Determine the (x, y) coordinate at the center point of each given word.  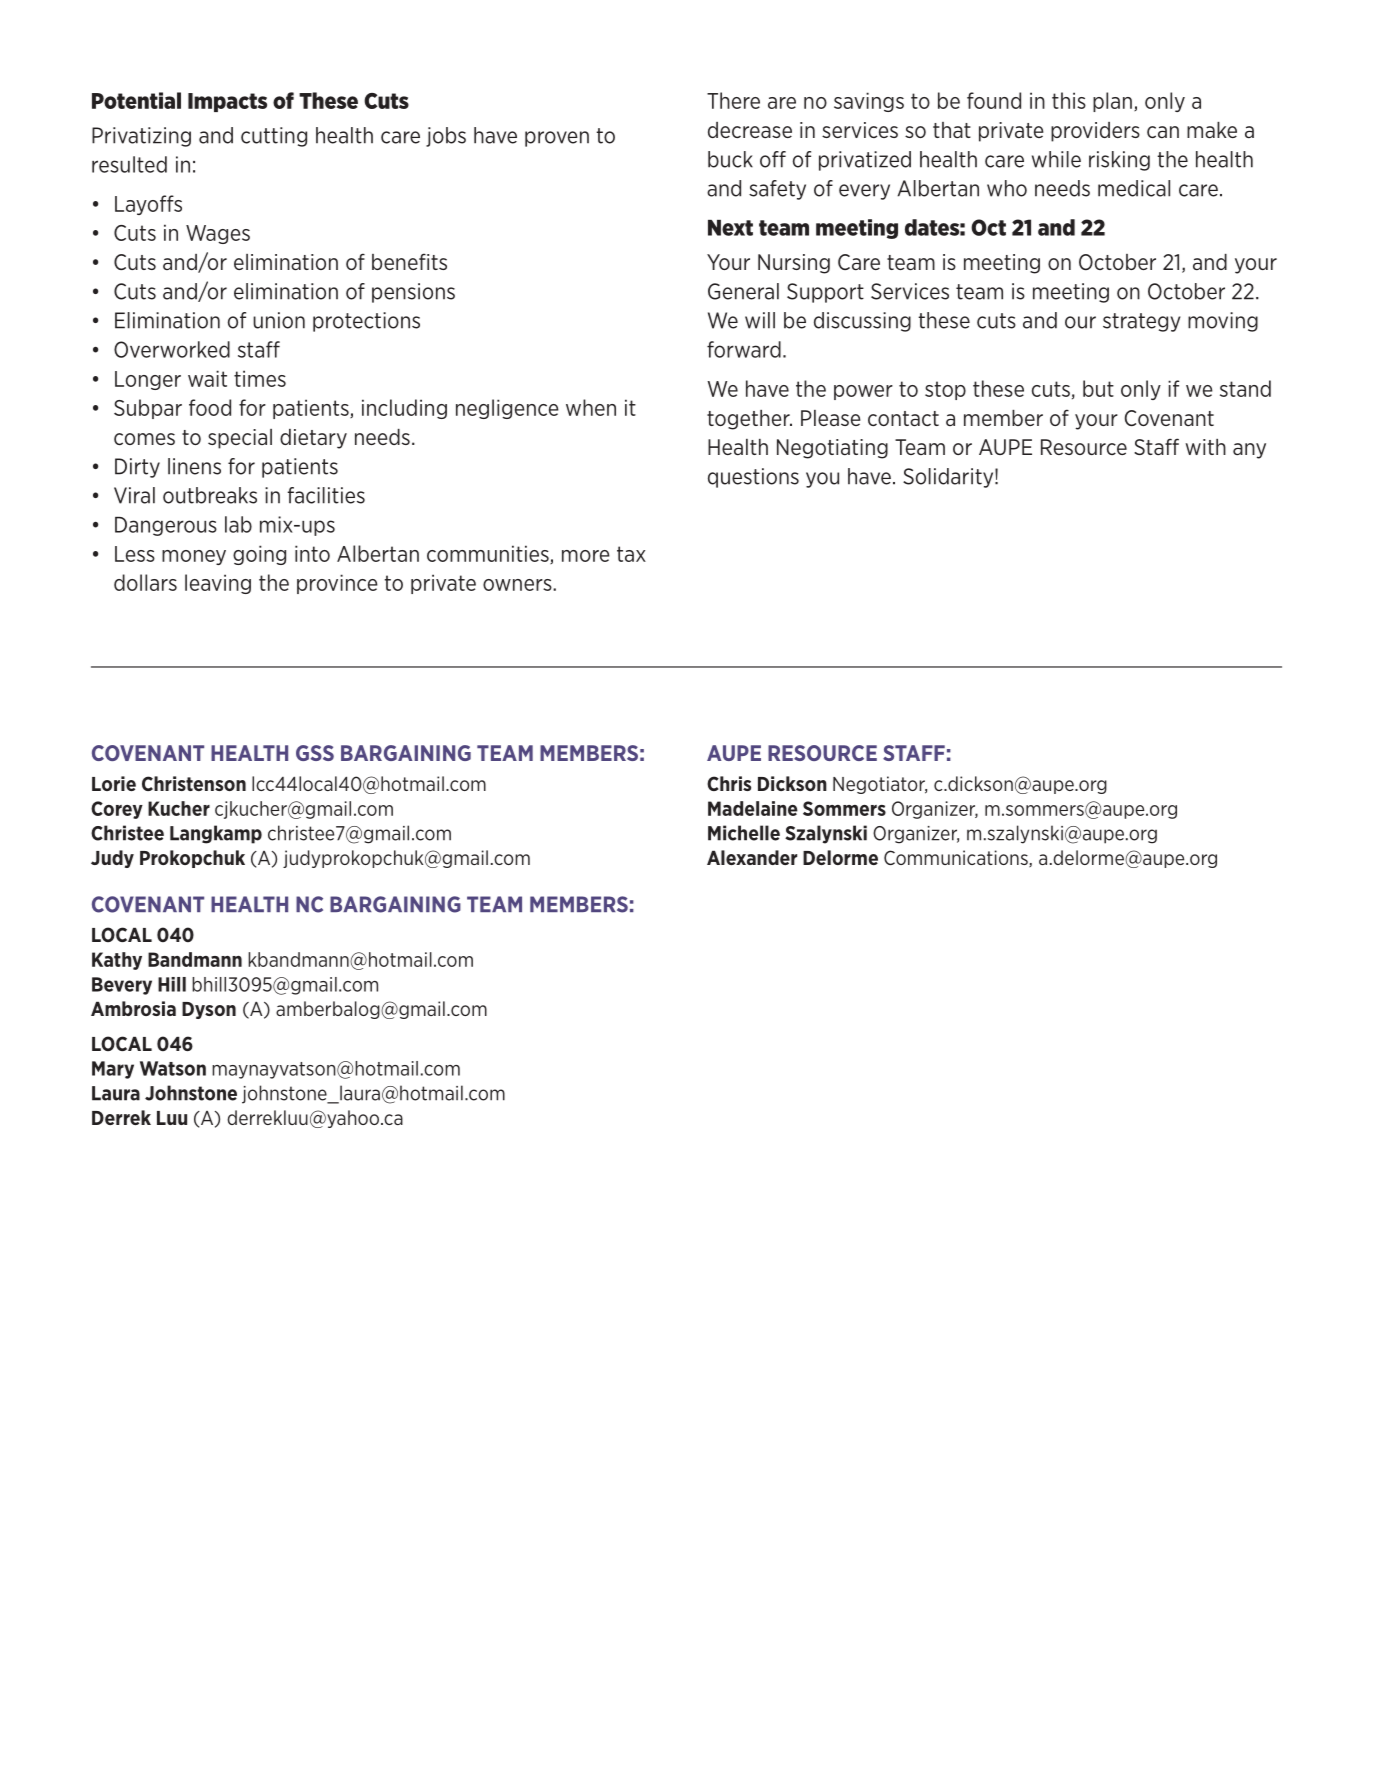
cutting (274, 137)
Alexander (752, 857)
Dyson (209, 1010)
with (1205, 447)
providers (1095, 132)
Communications (957, 858)
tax (631, 554)
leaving (218, 584)
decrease (750, 130)
